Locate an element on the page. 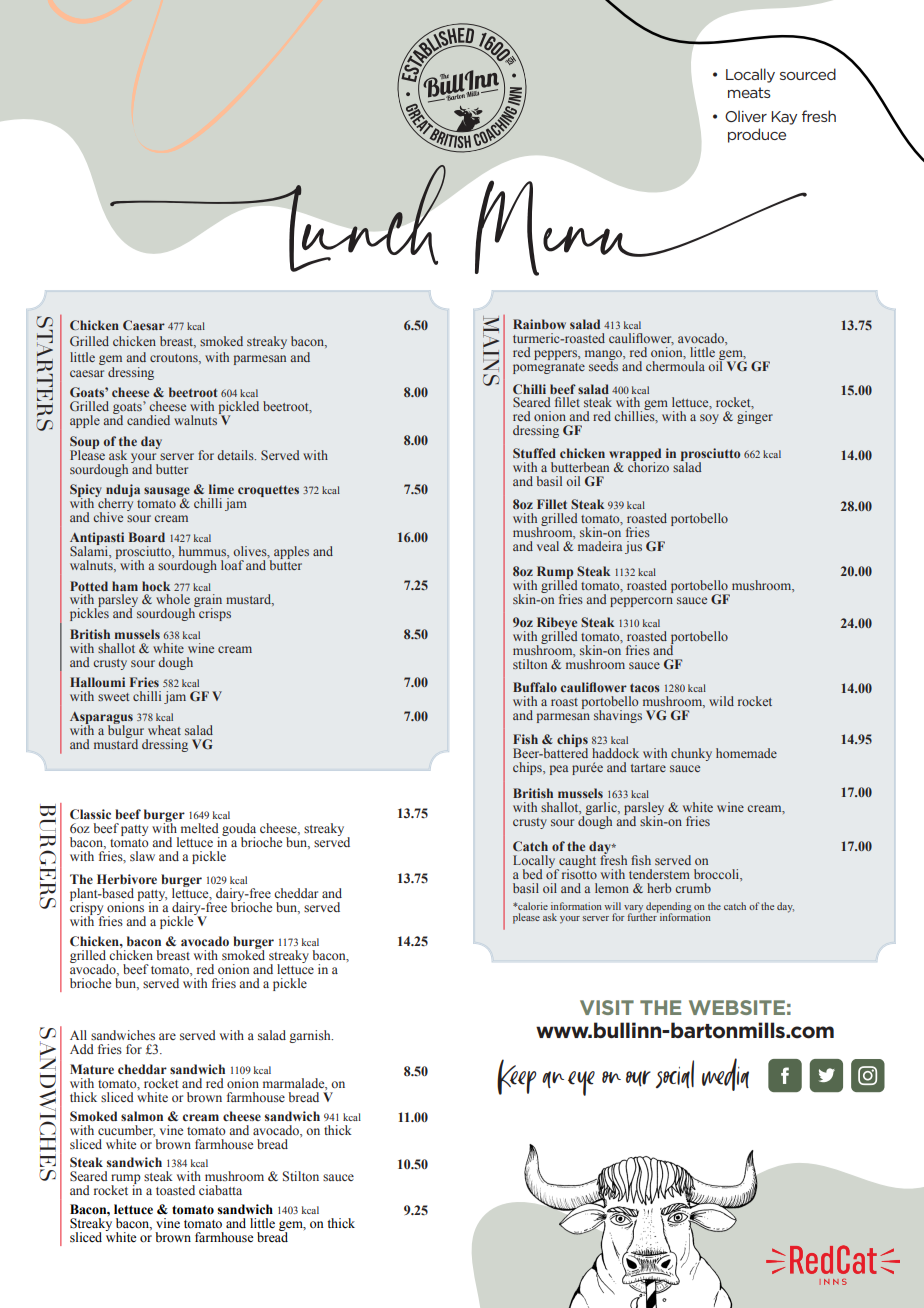  candied is located at coordinates (148, 420).
